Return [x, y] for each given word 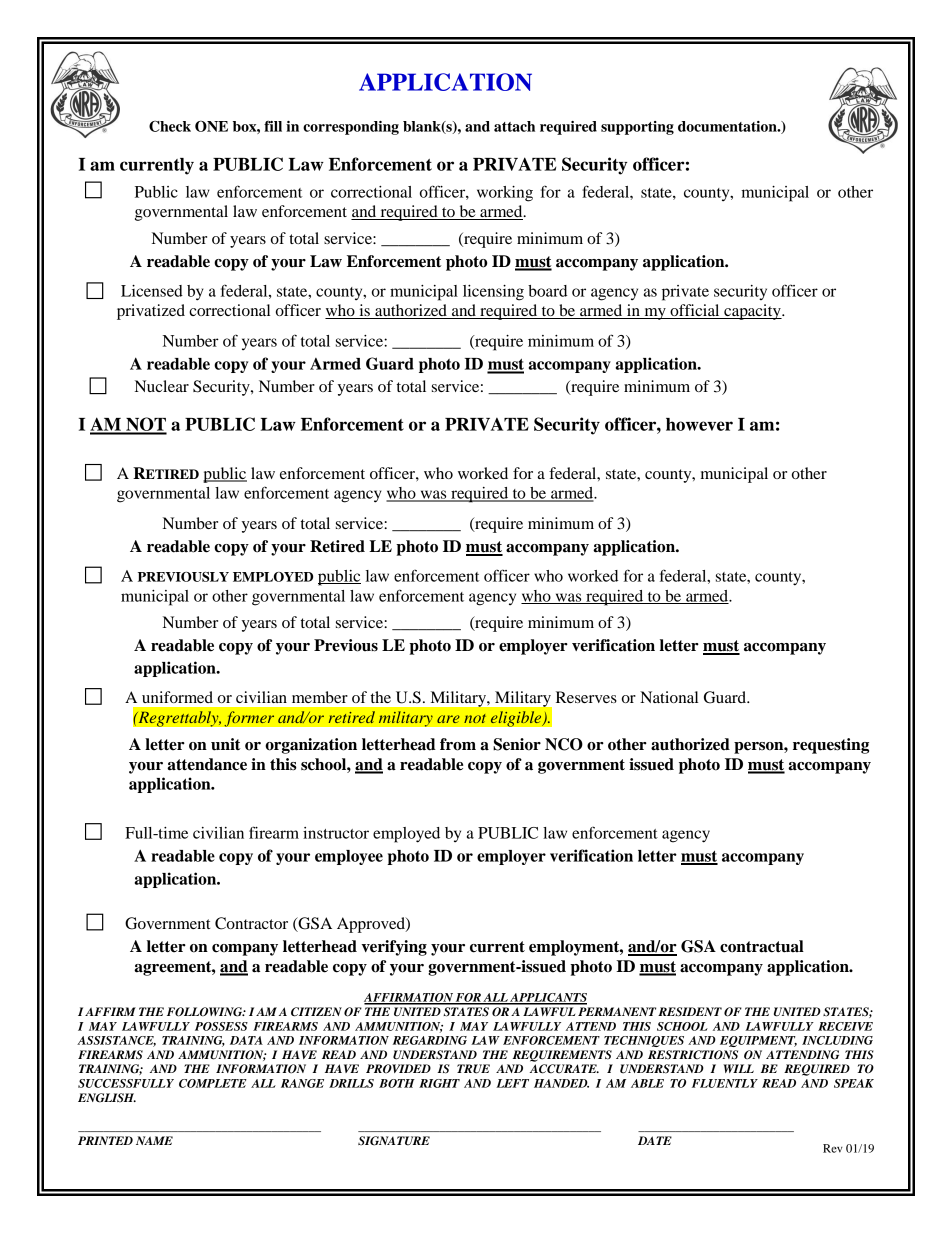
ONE [211, 126]
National [669, 697]
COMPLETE [213, 1083]
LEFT [512, 1083]
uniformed [177, 697]
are [448, 719]
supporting [637, 128]
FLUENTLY [725, 1083]
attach [514, 126]
